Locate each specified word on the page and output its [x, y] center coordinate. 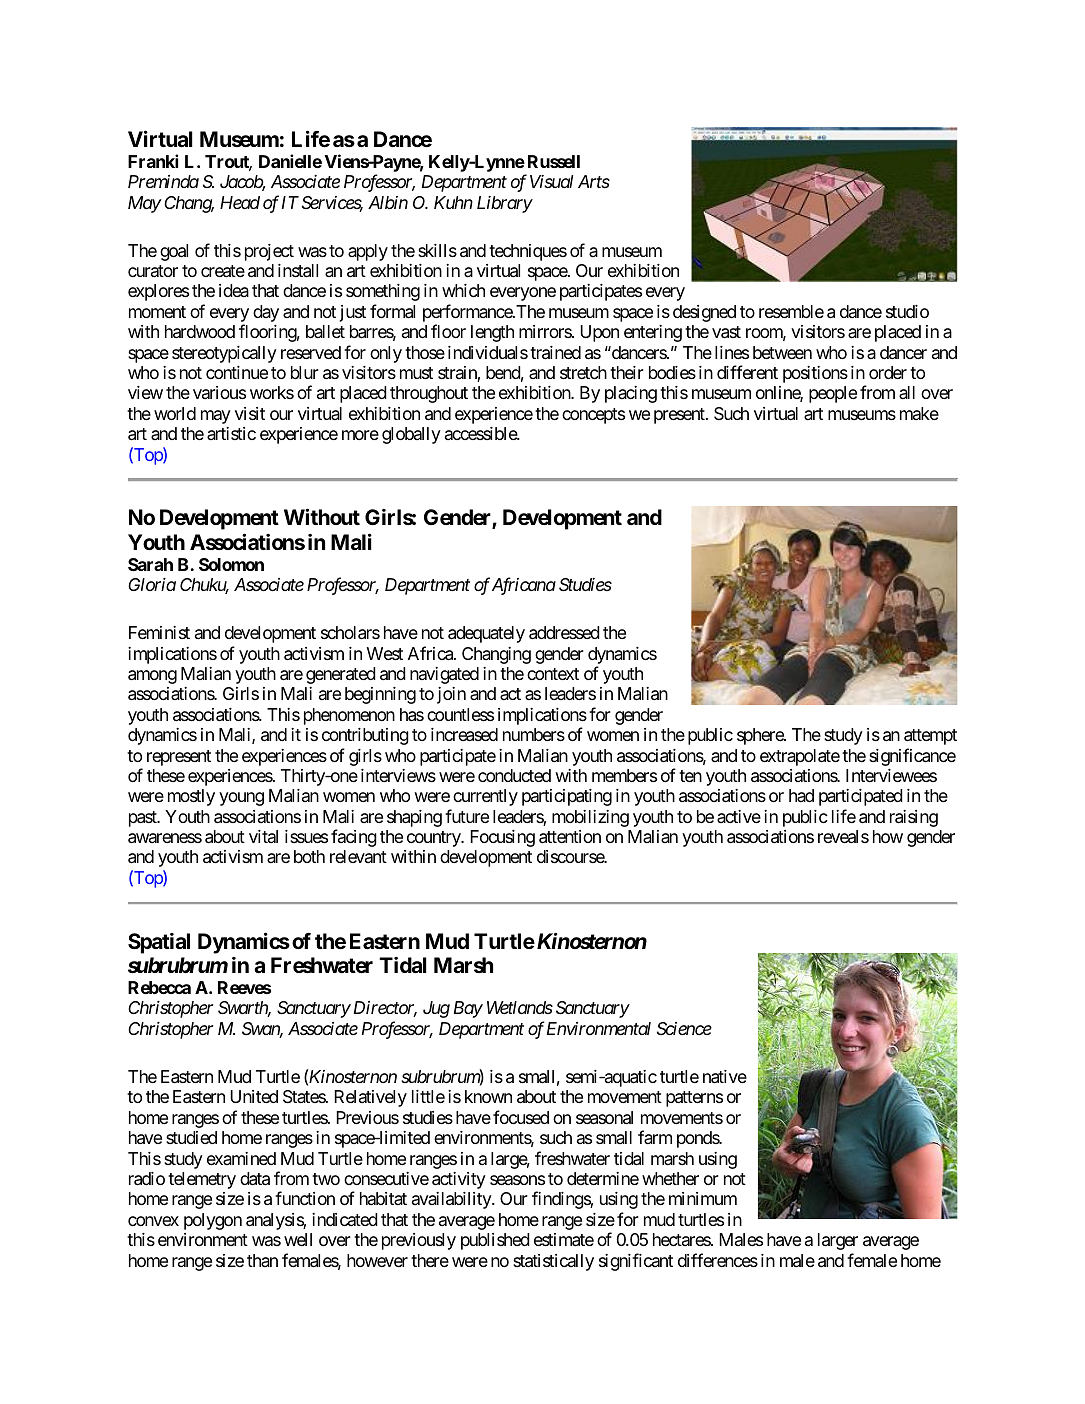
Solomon [231, 564]
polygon [213, 1221]
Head [240, 202]
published [495, 1241]
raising [914, 818]
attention [570, 837]
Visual [551, 181]
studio [907, 311]
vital [263, 836]
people [833, 394]
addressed [564, 633]
